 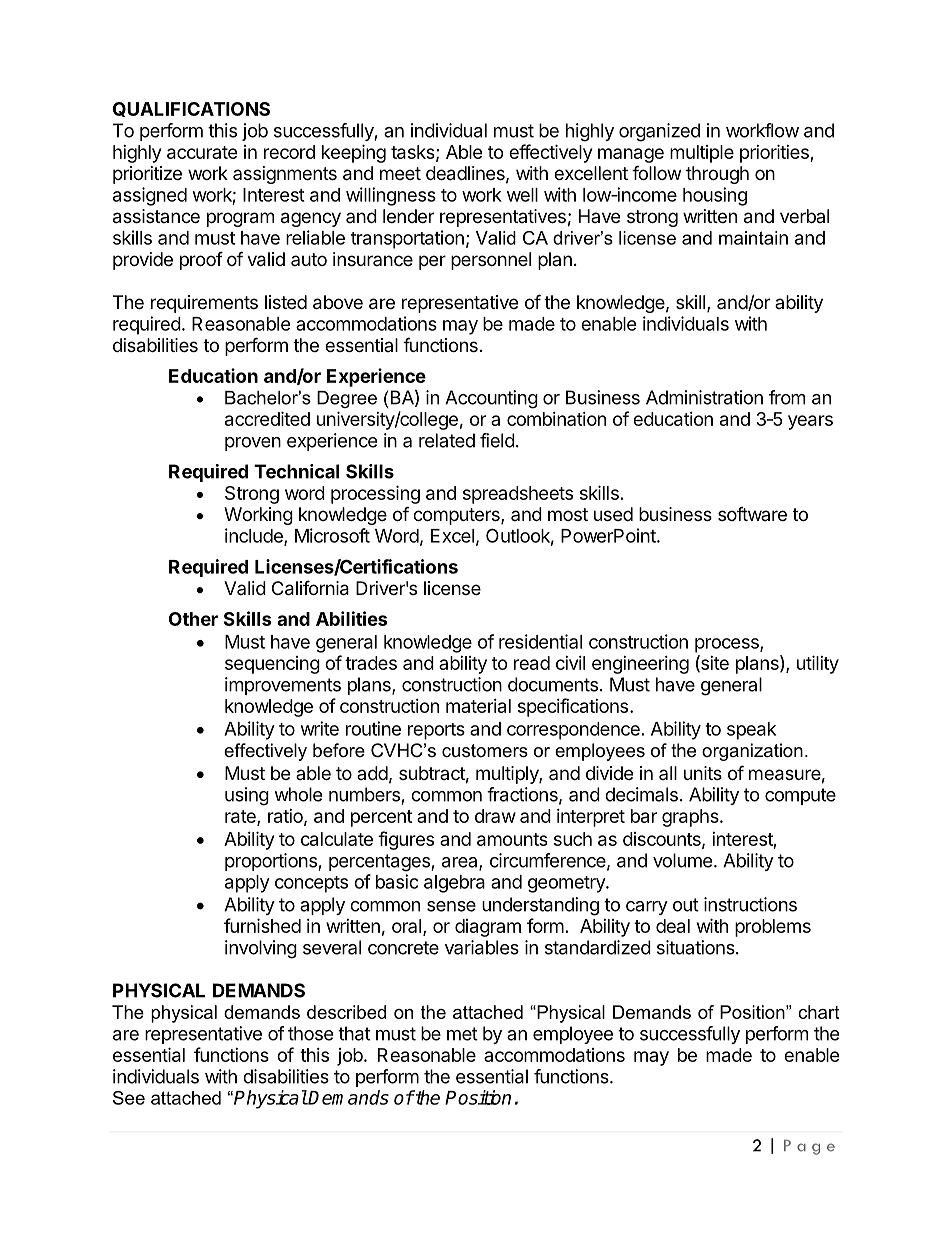 What do you see at coordinates (191, 109) in the screenshot?
I see `QUALIFICATIONS` at bounding box center [191, 109].
